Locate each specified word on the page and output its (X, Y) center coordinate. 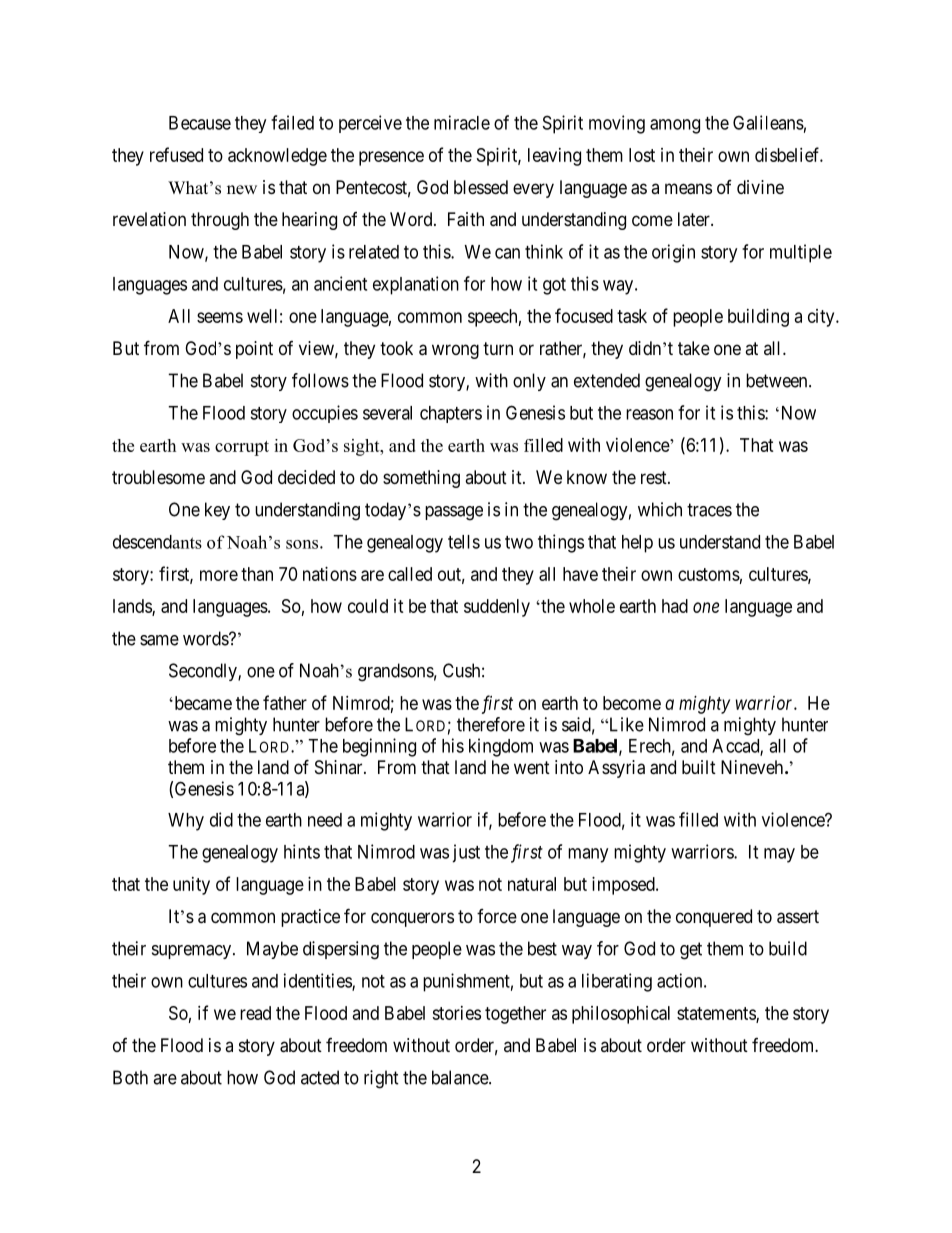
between (778, 380)
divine (760, 187)
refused (176, 154)
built (699, 767)
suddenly (497, 608)
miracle (462, 122)
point (254, 350)
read (255, 1013)
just (466, 853)
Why (186, 822)
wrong (455, 351)
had (675, 606)
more (219, 575)
